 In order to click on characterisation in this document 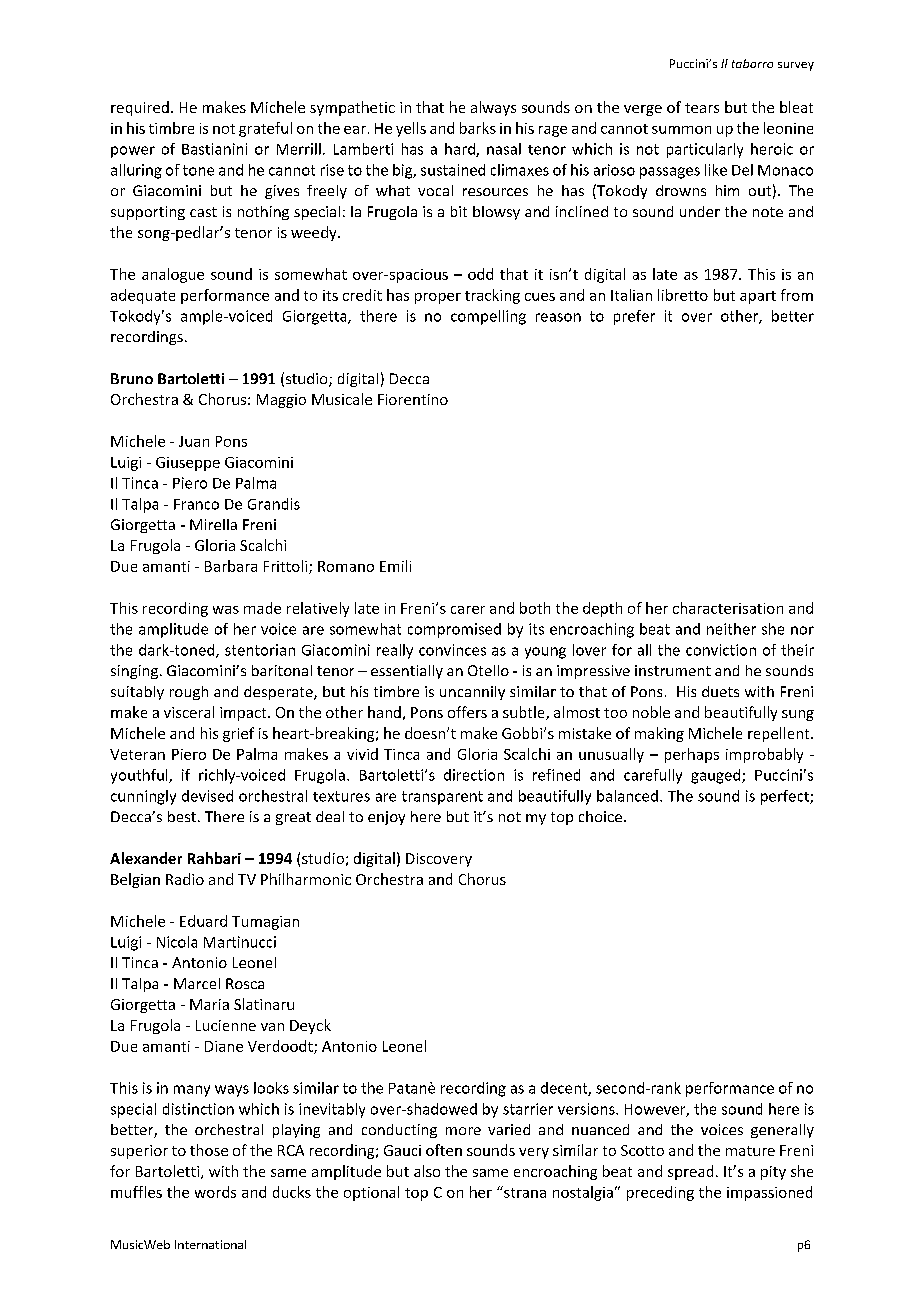, I will do `click(728, 608)`.
